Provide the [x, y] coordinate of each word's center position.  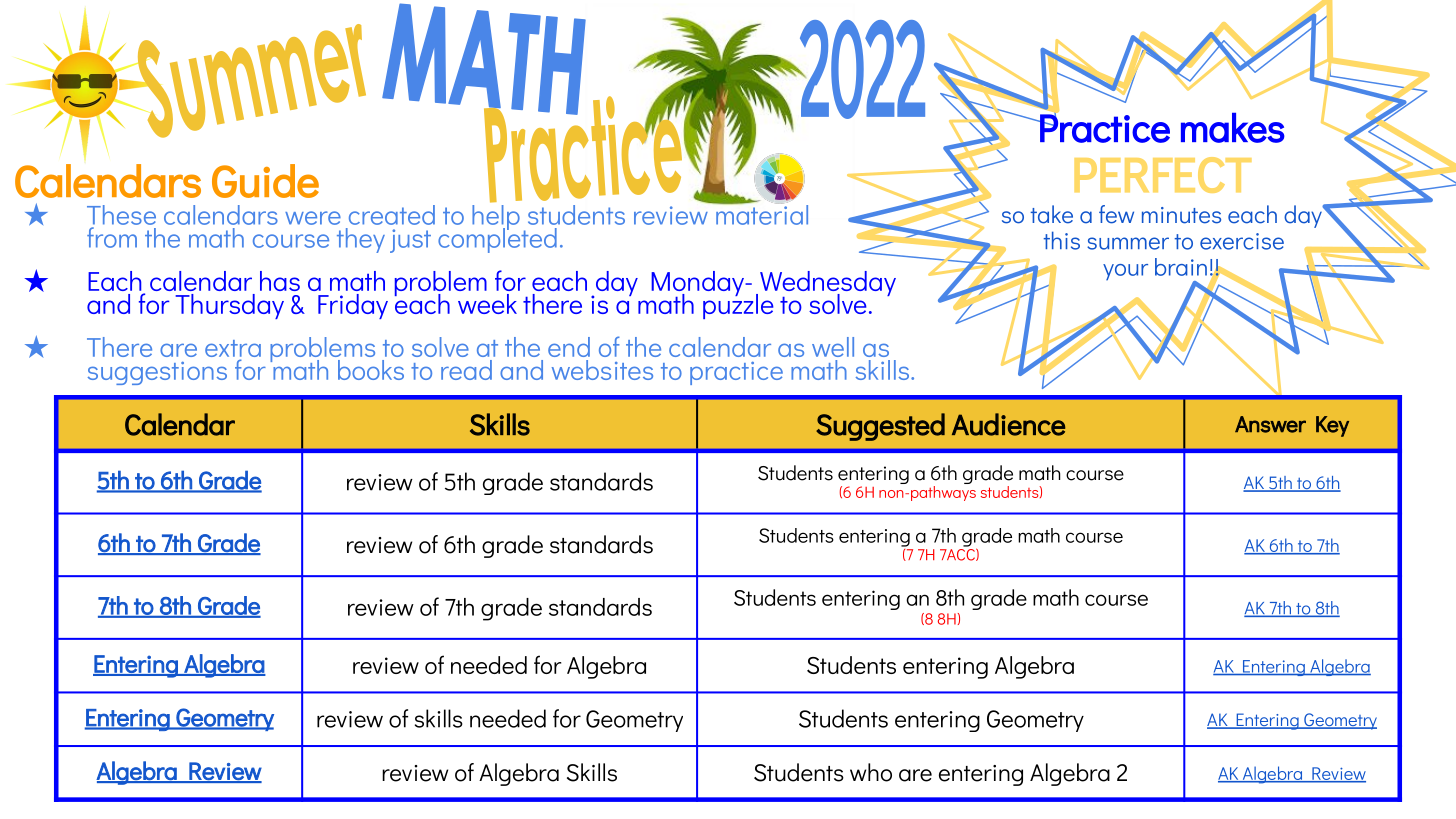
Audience [1008, 424]
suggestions [157, 373]
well [833, 347]
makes [1233, 128]
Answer [1270, 424]
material [761, 213]
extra [233, 350]
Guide [265, 181]
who [871, 772]
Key [1332, 426]
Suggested [880, 427]
